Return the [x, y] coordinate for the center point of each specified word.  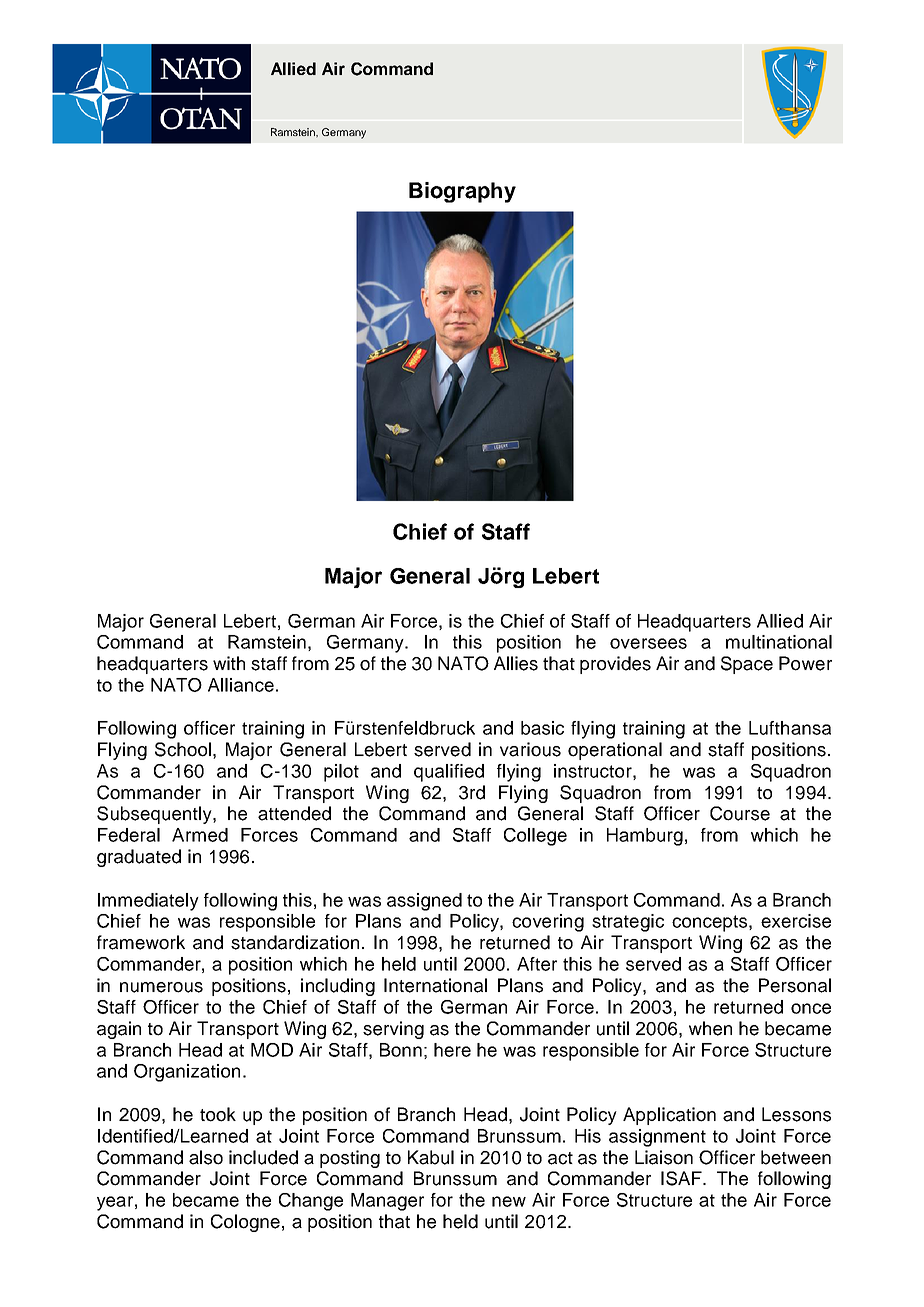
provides [615, 665]
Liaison [664, 1157]
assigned [424, 902]
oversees [648, 643]
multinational [779, 642]
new [509, 1201]
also [206, 1157]
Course [740, 813]
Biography [462, 192]
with [229, 663]
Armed [200, 835]
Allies [516, 663]
